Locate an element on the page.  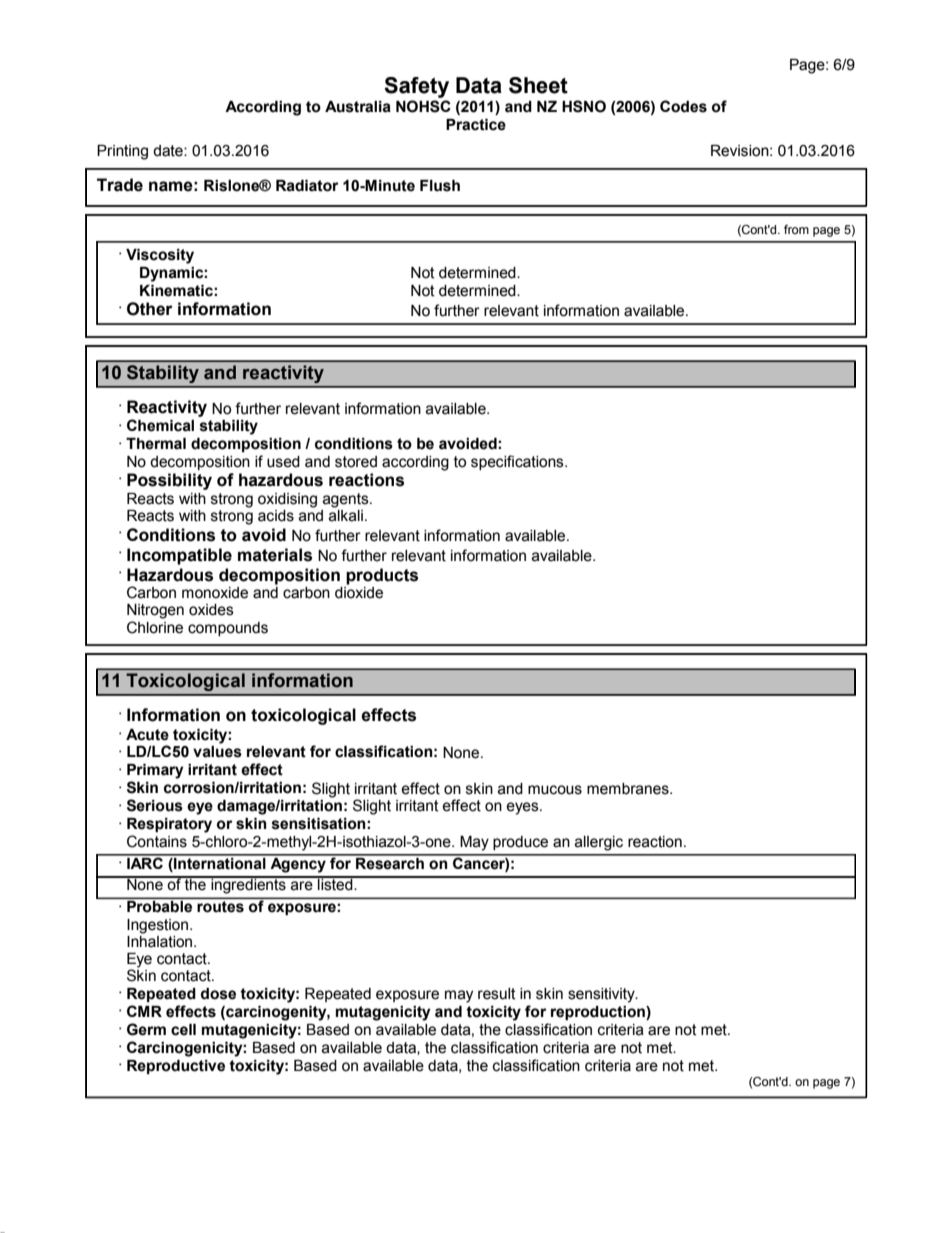
Other is located at coordinates (150, 309).
